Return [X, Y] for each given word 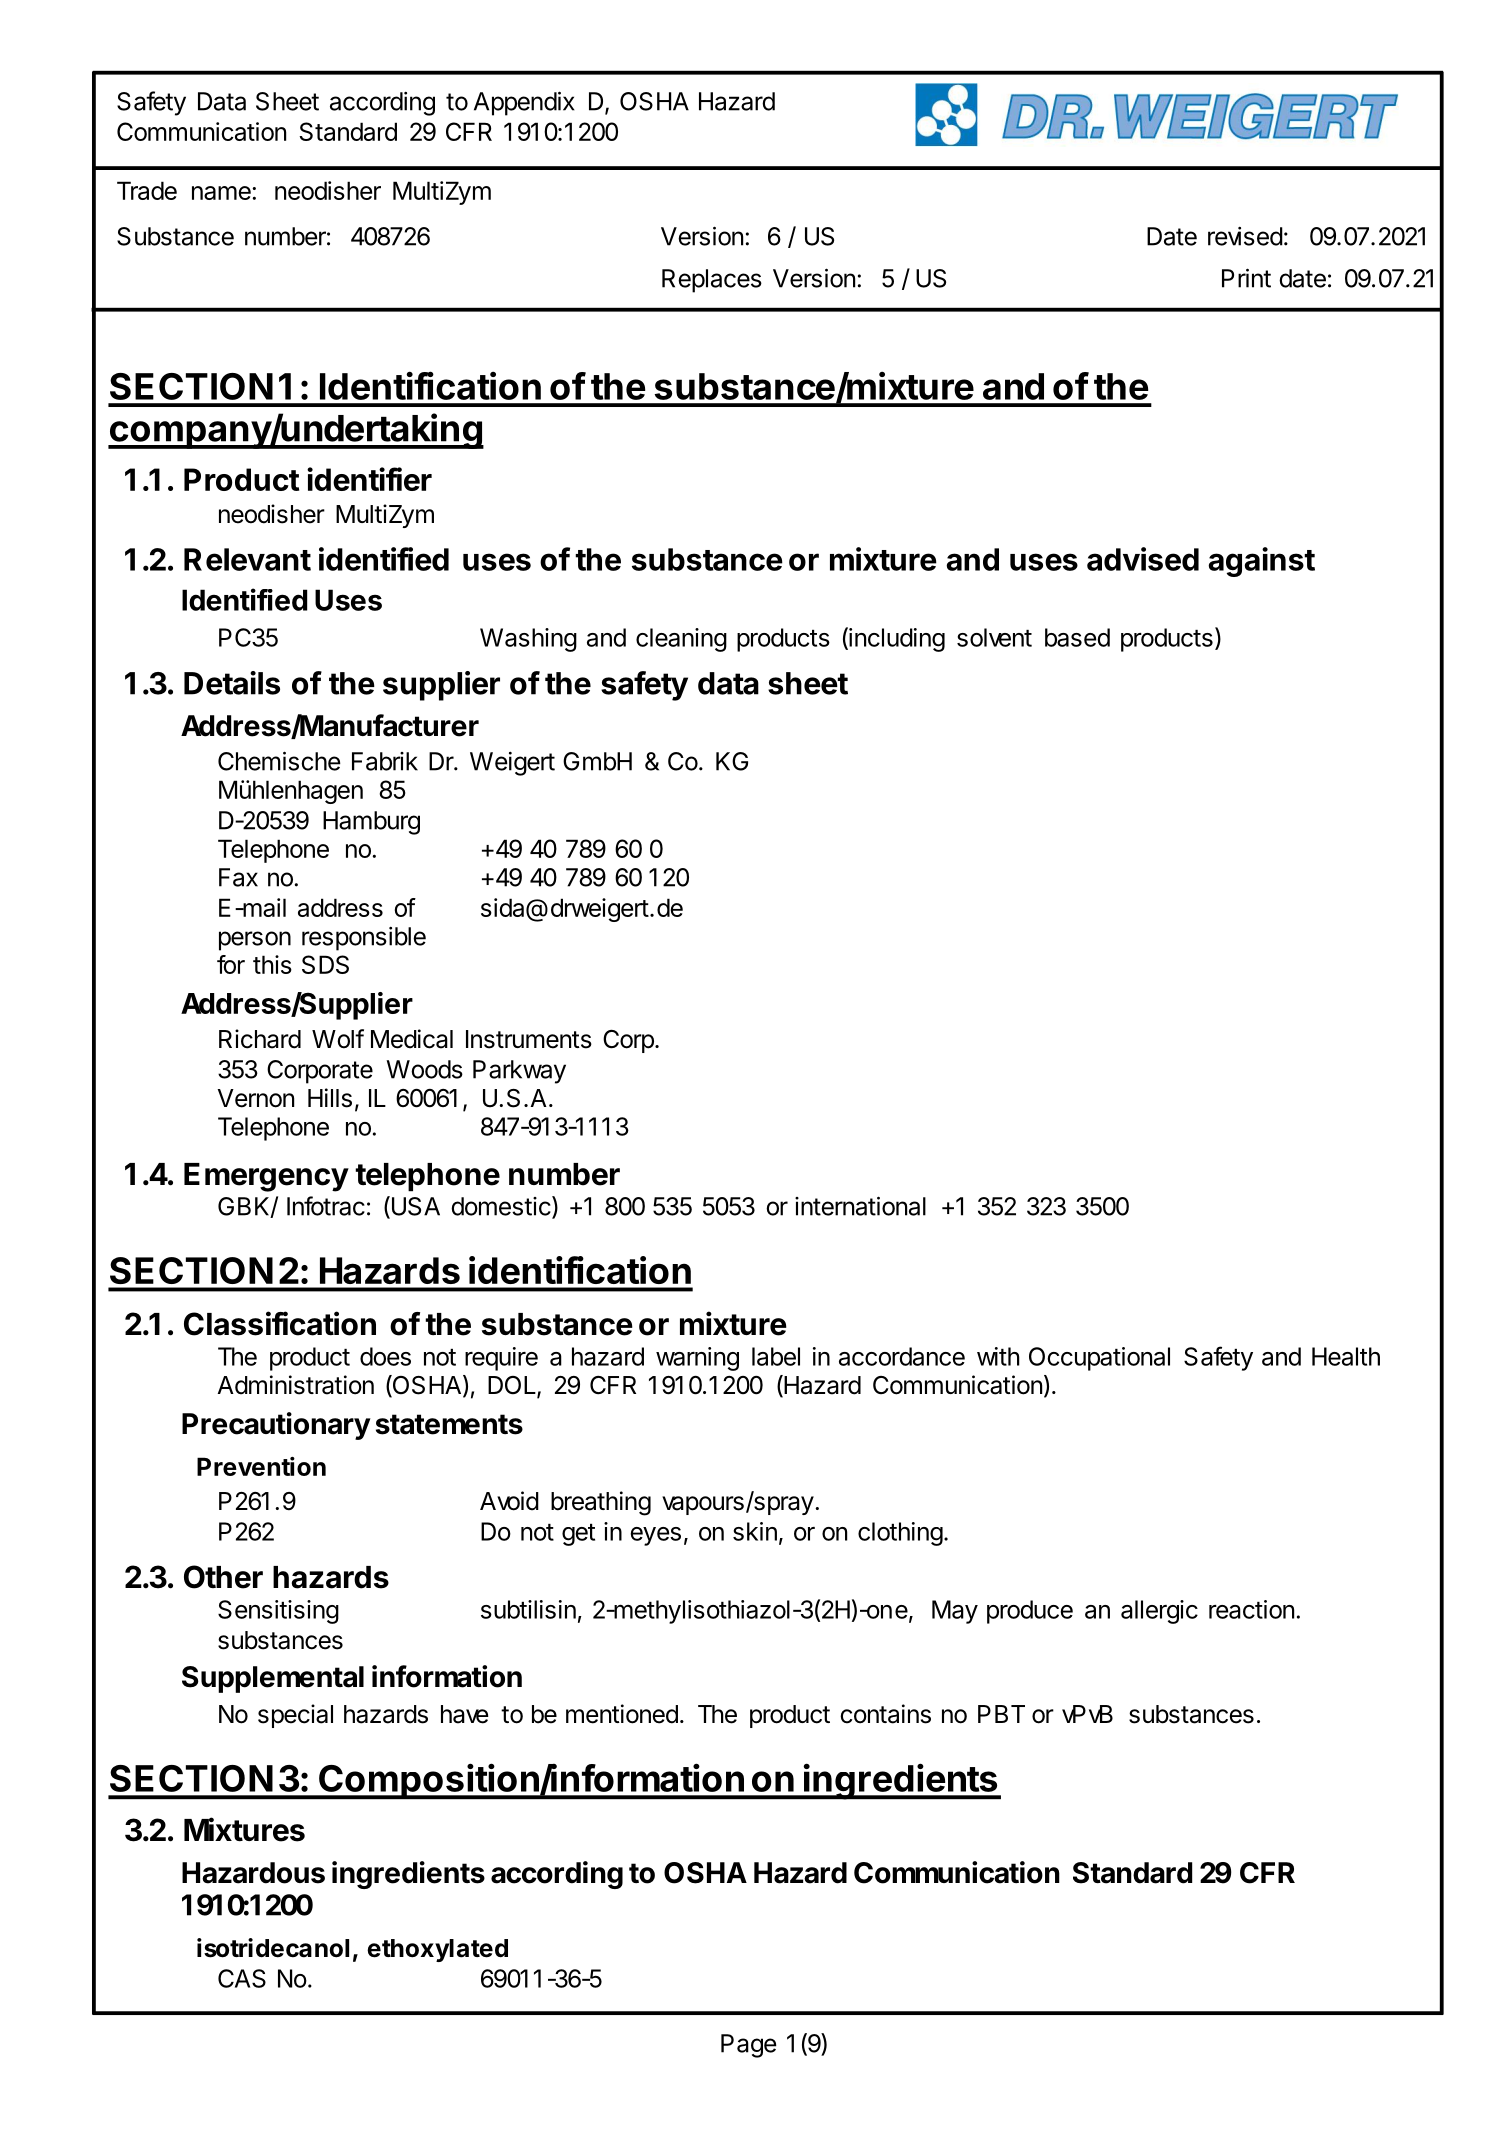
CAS [242, 1978]
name [222, 193]
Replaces [712, 281]
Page [749, 2046]
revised [1245, 236]
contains [885, 1714]
